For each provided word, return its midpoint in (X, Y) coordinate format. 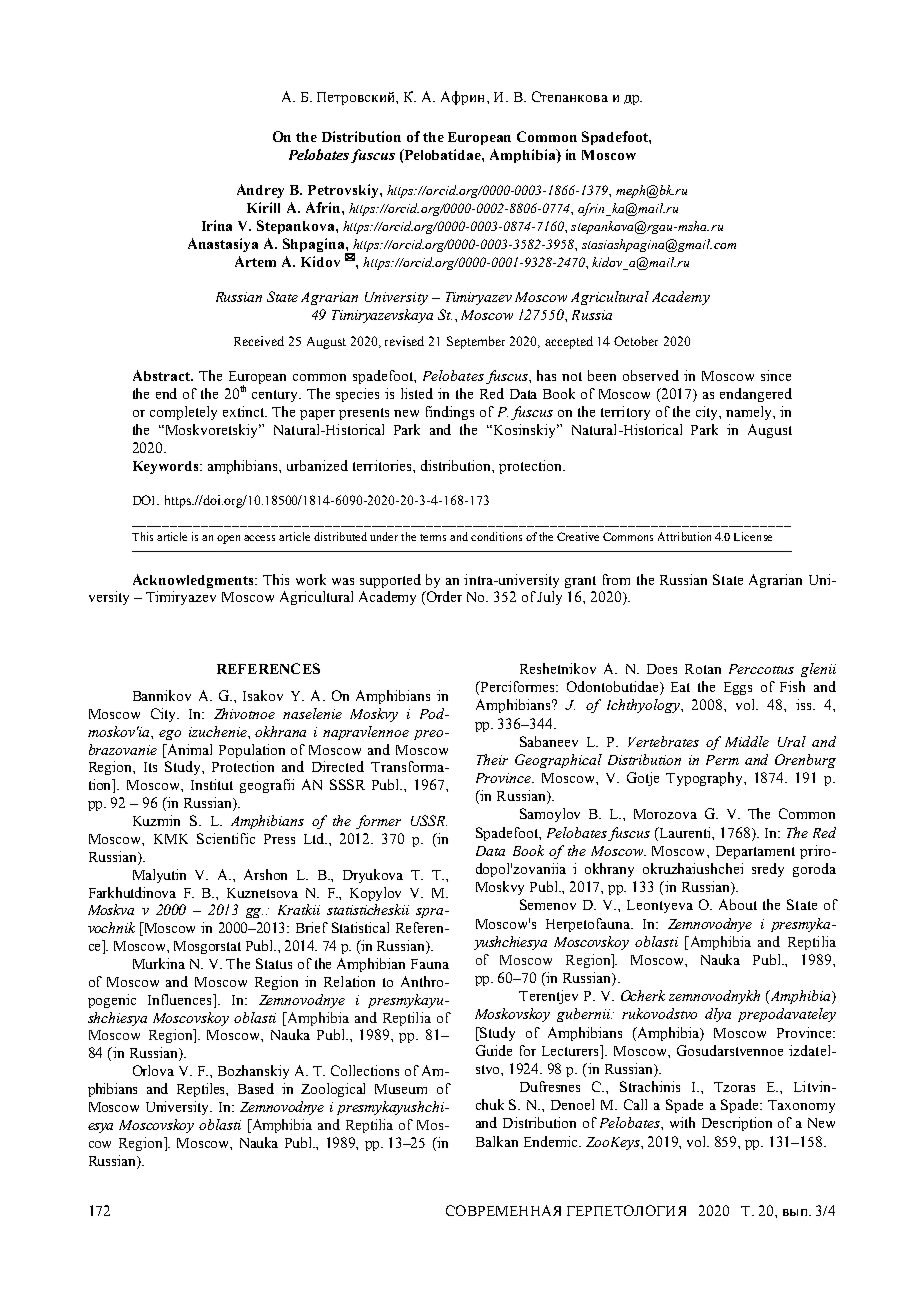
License (753, 536)
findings (450, 413)
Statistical (360, 927)
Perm (722, 760)
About (738, 904)
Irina (217, 225)
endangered (756, 395)
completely (183, 413)
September (476, 342)
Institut (212, 784)
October (636, 341)
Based (256, 1088)
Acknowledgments (194, 581)
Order (443, 596)
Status (274, 963)
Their (492, 759)
